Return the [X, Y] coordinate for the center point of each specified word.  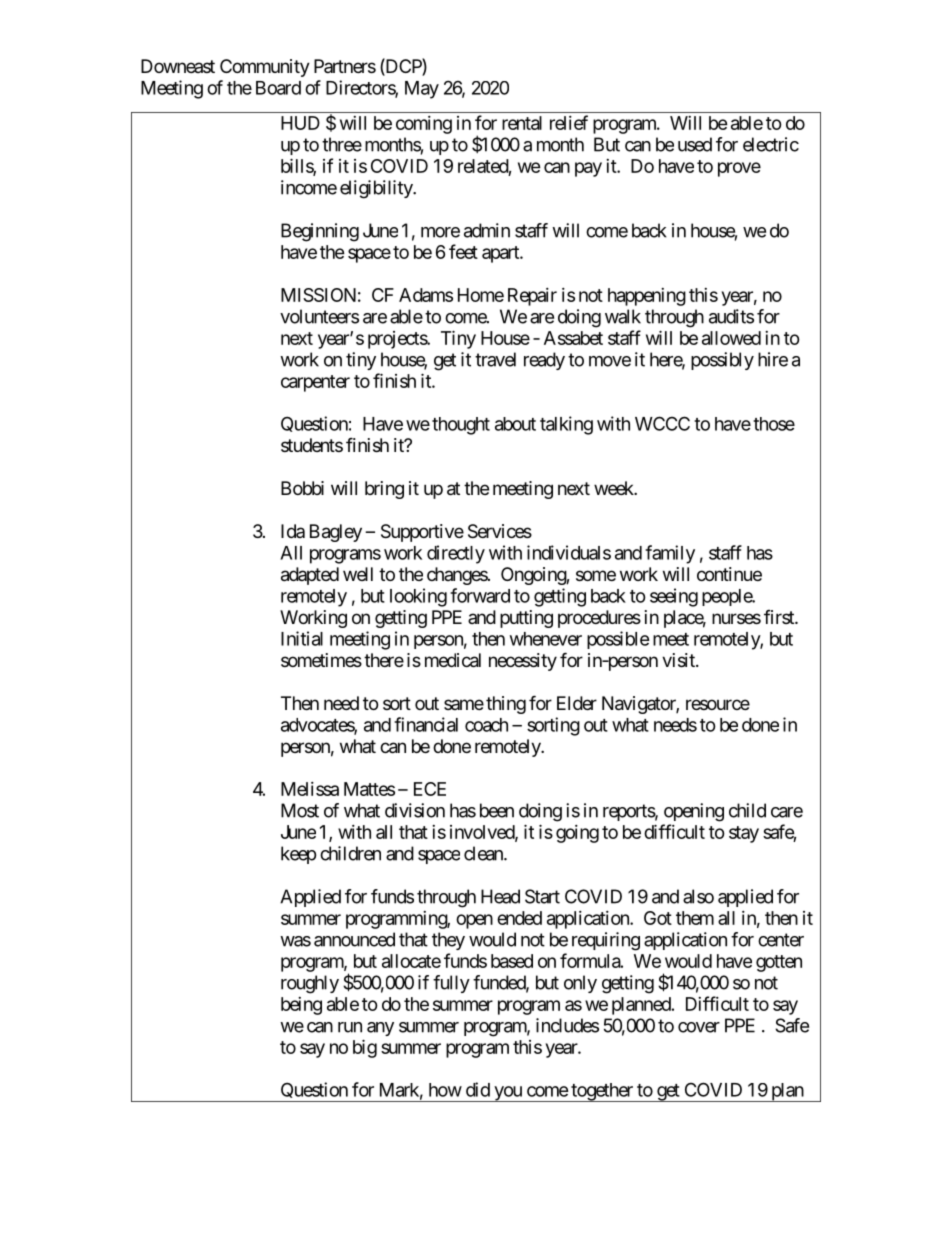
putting [526, 619]
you [508, 1094]
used [695, 144]
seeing [674, 597]
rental [522, 123]
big [365, 1048]
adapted [310, 576]
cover [699, 1027]
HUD [300, 123]
